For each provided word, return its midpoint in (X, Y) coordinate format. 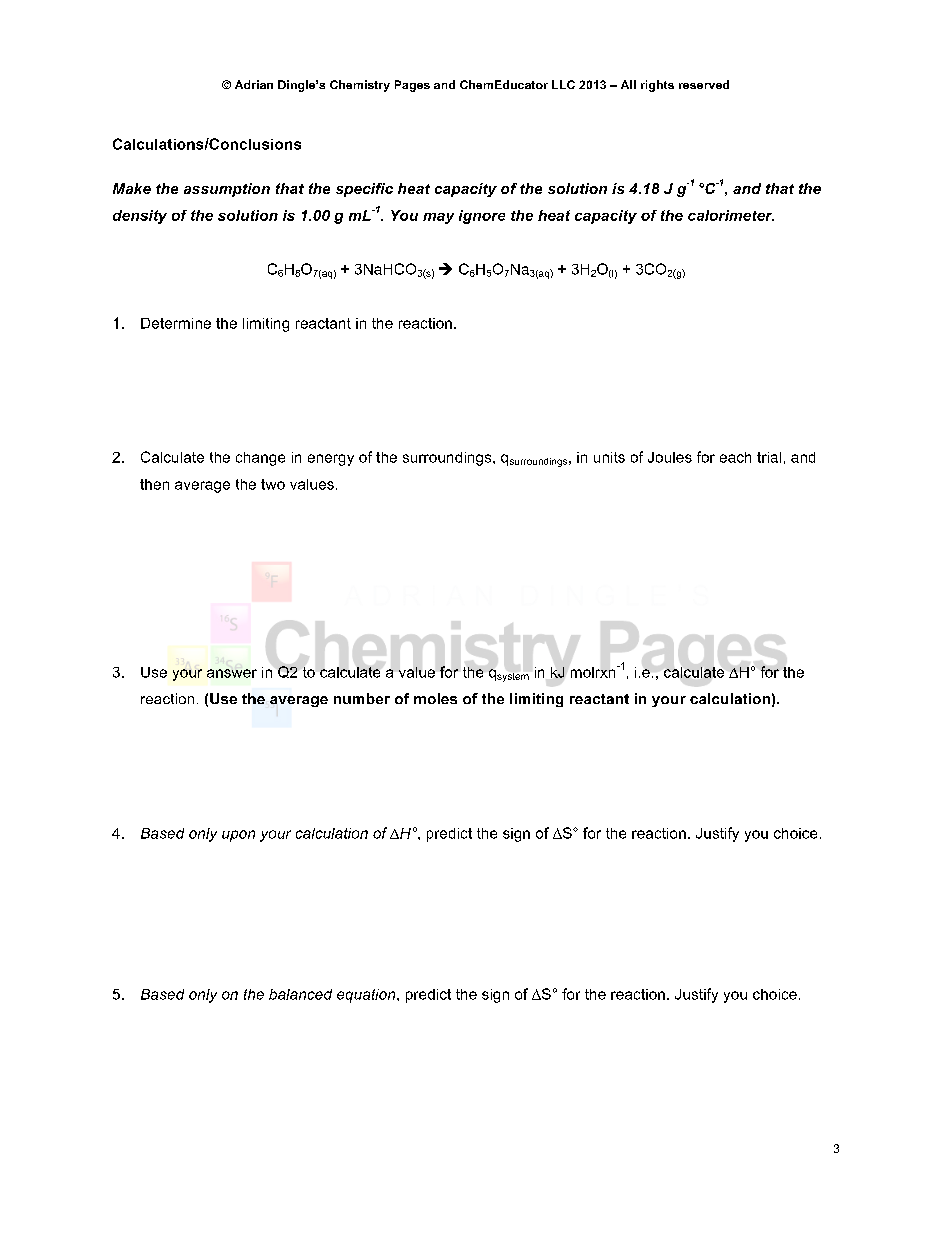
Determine (176, 323)
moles (435, 698)
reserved (704, 84)
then (154, 484)
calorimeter (731, 215)
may (438, 218)
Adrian (254, 84)
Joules (670, 457)
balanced (300, 994)
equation (367, 996)
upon (238, 836)
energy (331, 460)
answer (232, 673)
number (362, 698)
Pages (412, 86)
